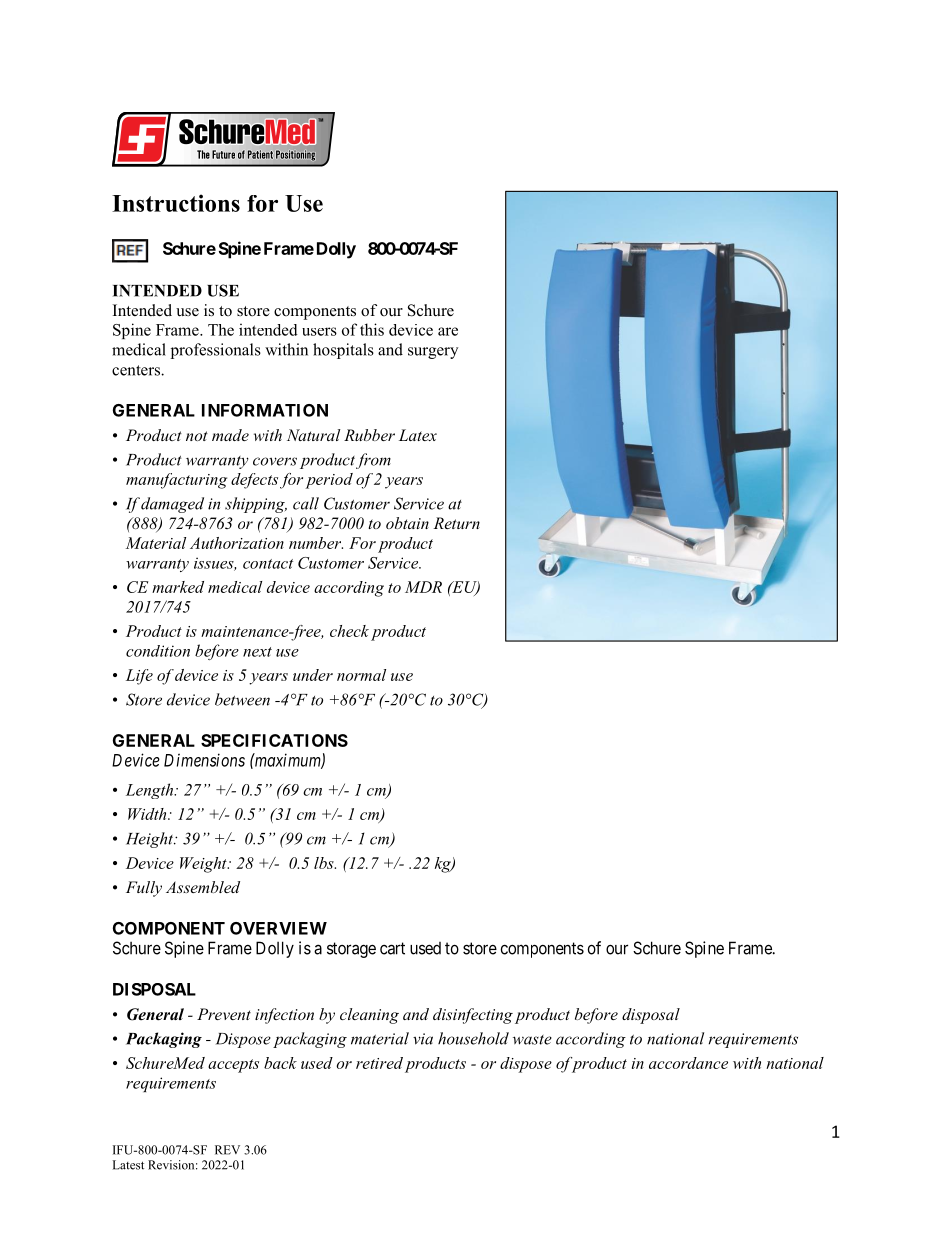  Describe the element at coordinates (372, 329) in the screenshot. I see `this` at that location.
